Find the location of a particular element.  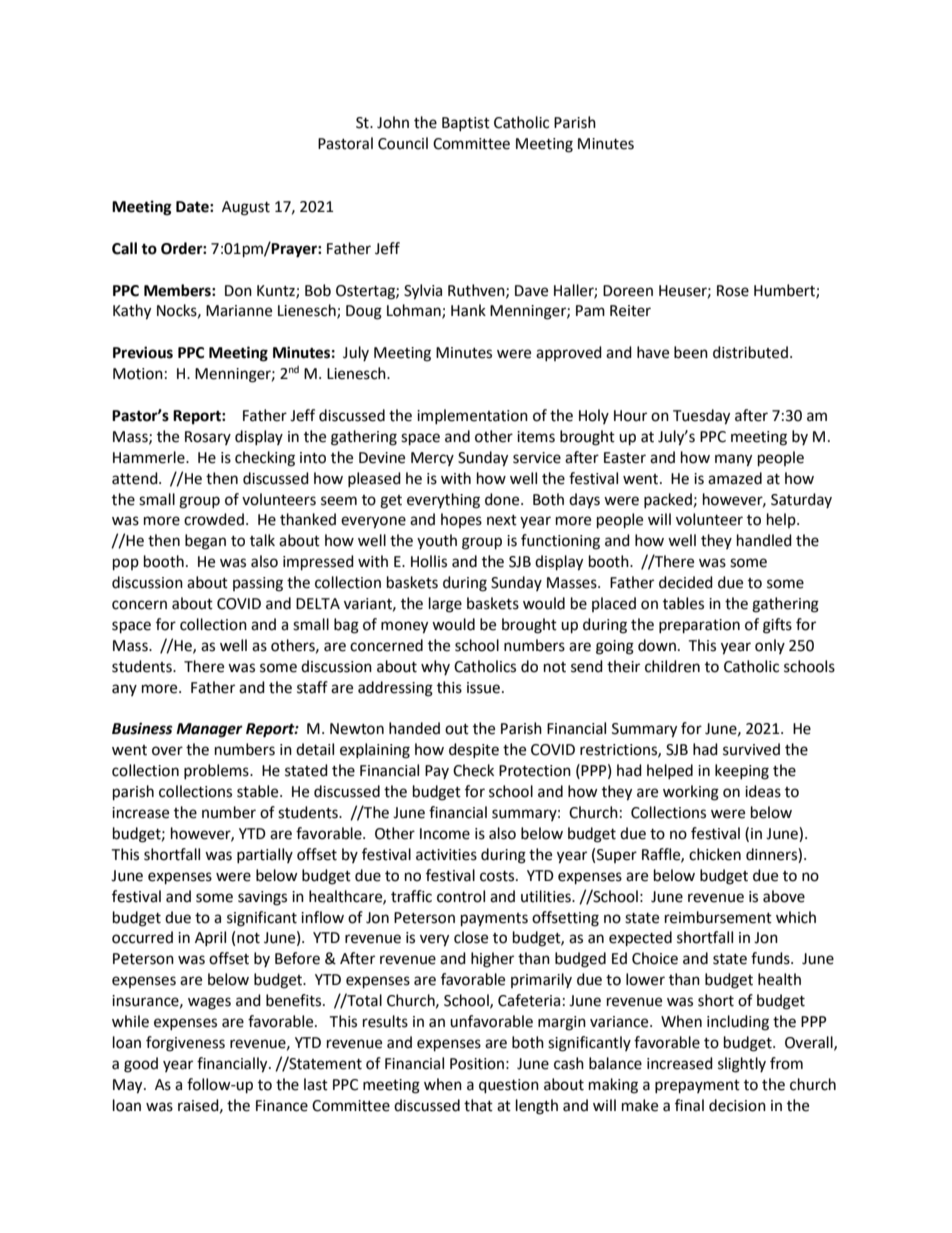

survived is located at coordinates (751, 749).
